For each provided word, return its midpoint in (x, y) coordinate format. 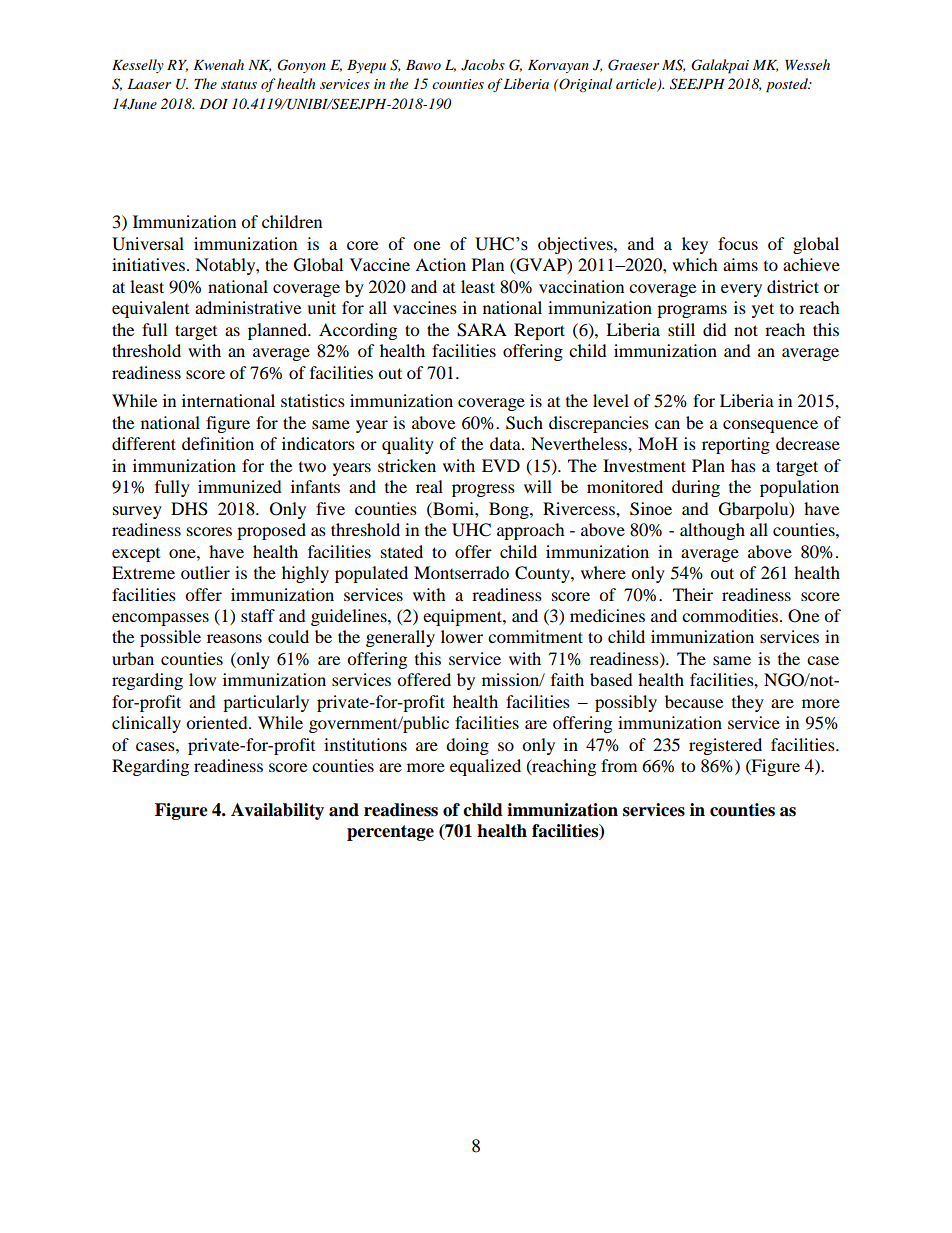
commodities (731, 615)
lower (462, 636)
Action (440, 264)
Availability (277, 811)
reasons (234, 638)
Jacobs (483, 65)
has (743, 465)
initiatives (148, 264)
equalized (485, 767)
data (506, 443)
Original (584, 85)
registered (725, 746)
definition (218, 443)
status (239, 85)
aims (740, 264)
